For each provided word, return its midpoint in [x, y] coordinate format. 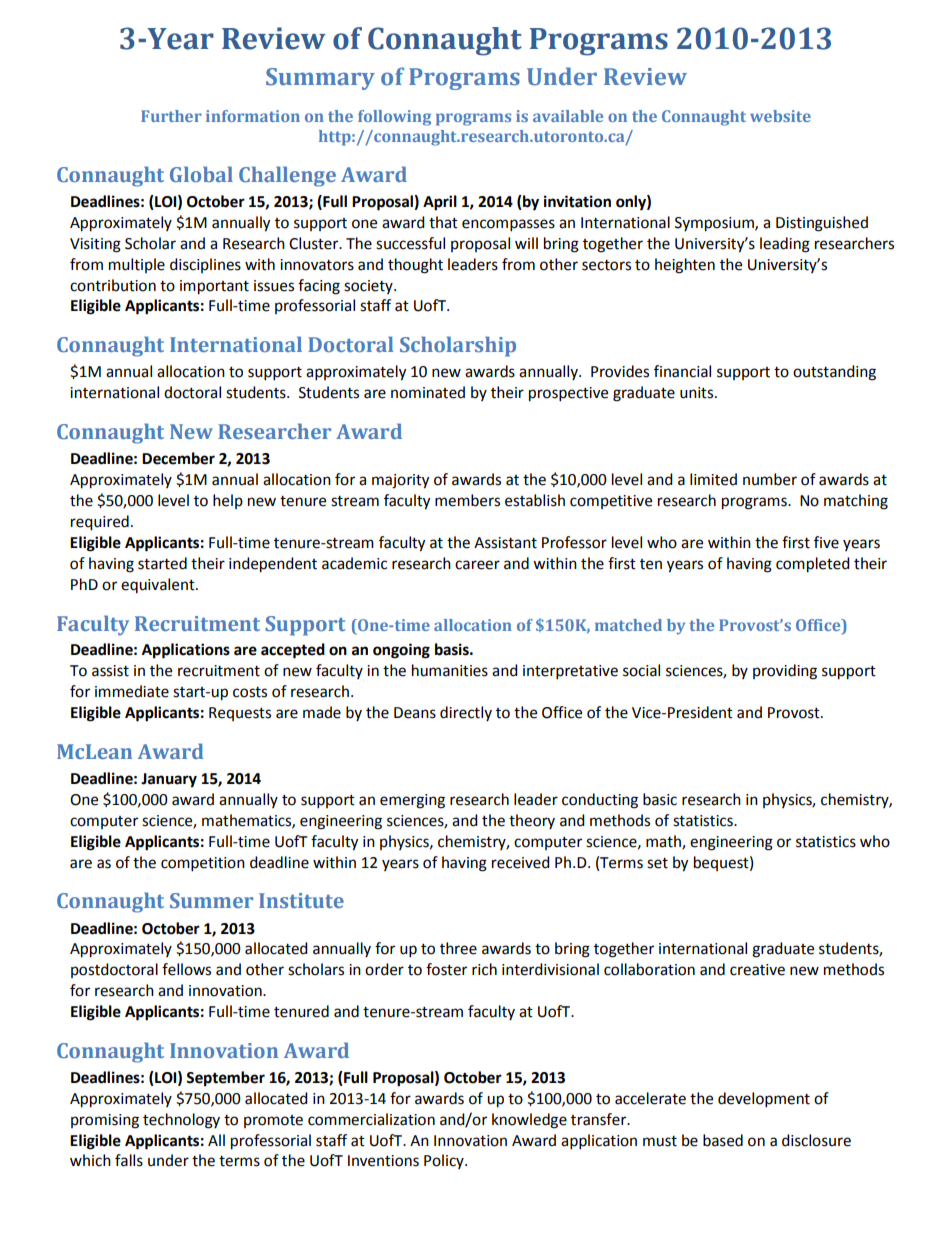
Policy [445, 1161]
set [657, 863]
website [780, 116]
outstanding [834, 373]
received [521, 862]
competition [203, 864]
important [214, 287]
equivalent [159, 585]
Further [171, 116]
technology [181, 1121]
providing [785, 672]
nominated [428, 392]
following [394, 118]
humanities [450, 670]
